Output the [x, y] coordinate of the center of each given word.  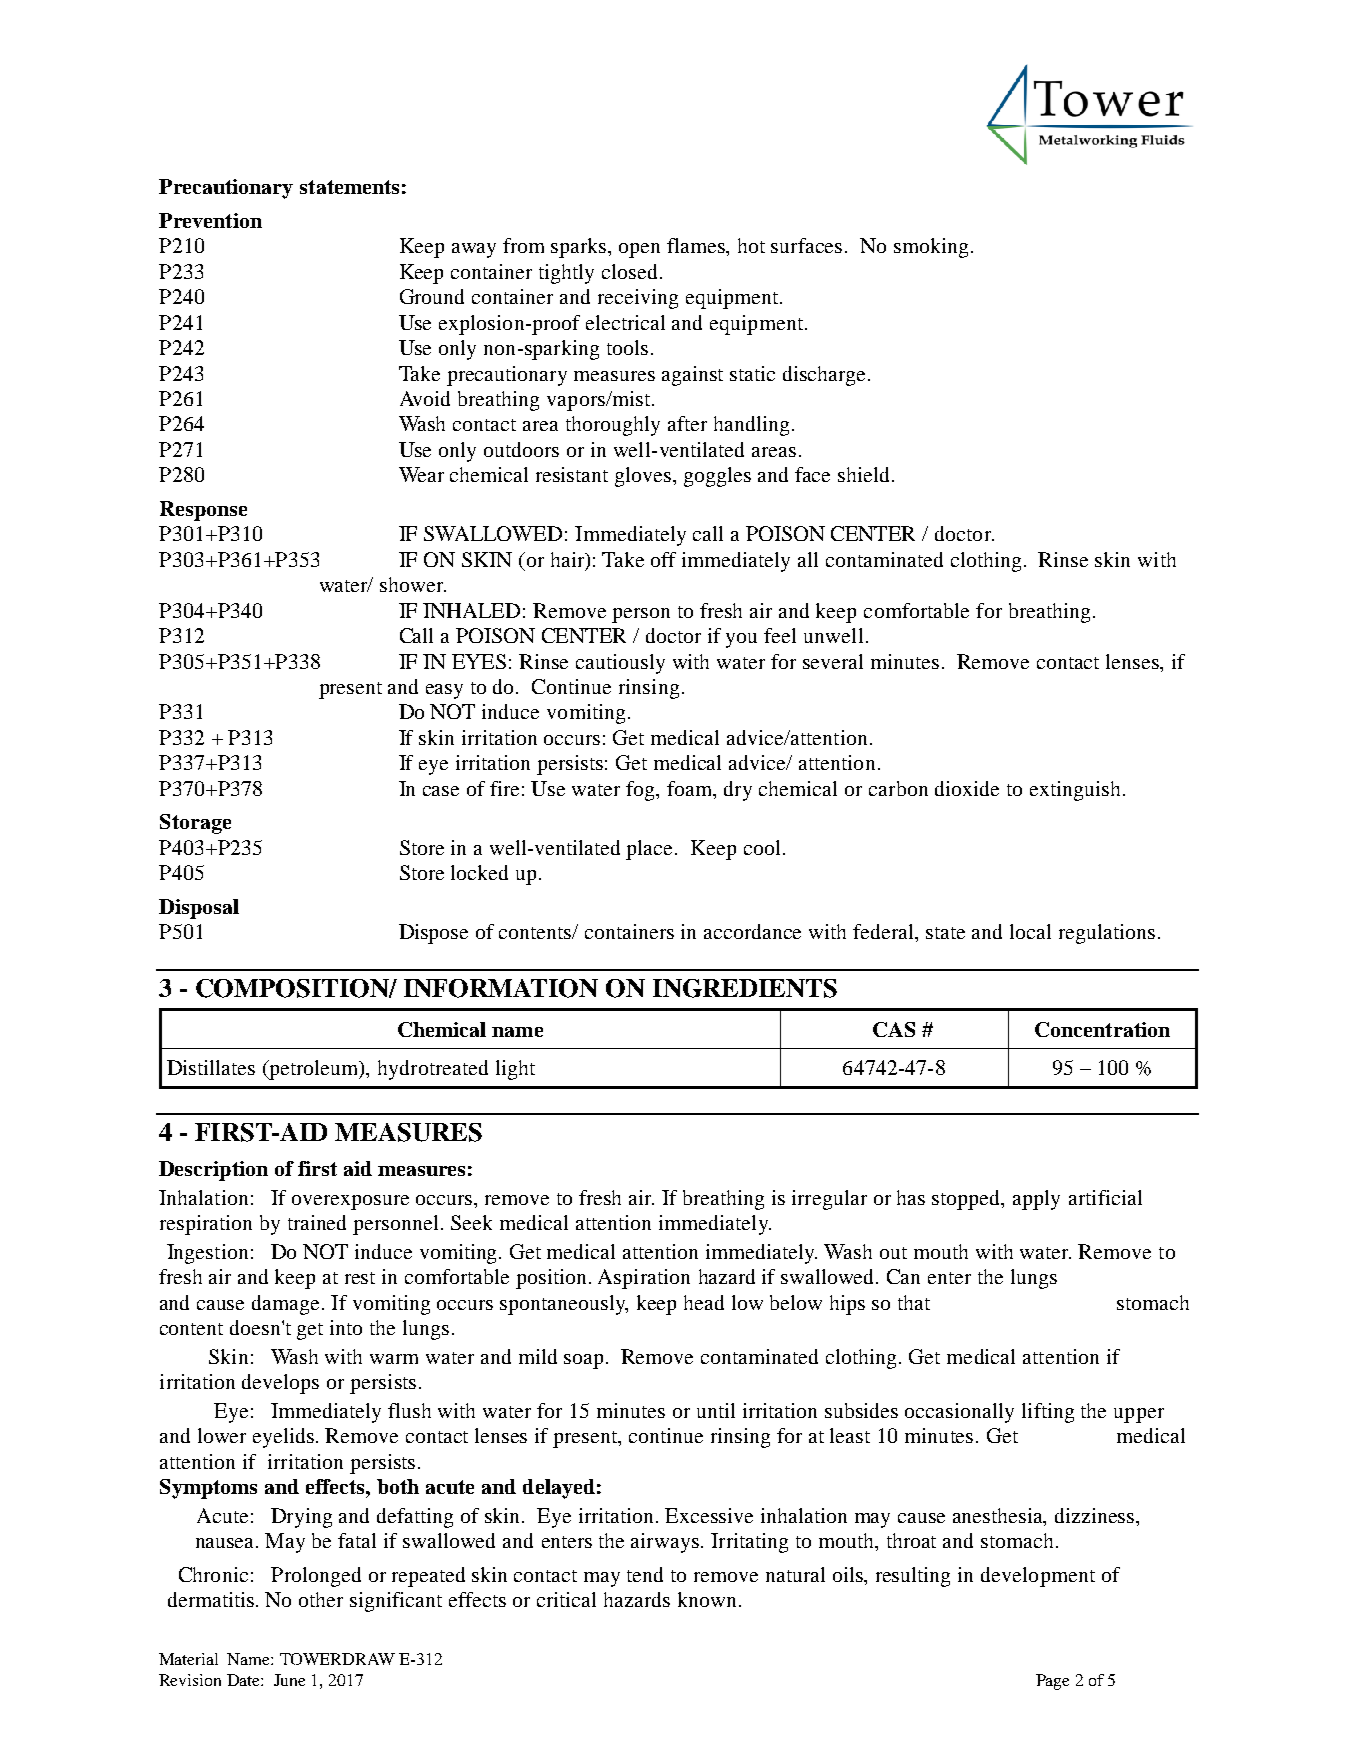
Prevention [210, 220]
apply [1036, 1200]
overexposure [350, 1202]
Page [1052, 1682]
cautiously [620, 664]
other [321, 1599]
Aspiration [644, 1279]
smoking [931, 248]
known [707, 1599]
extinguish [1075, 791]
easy [444, 691]
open [639, 250]
